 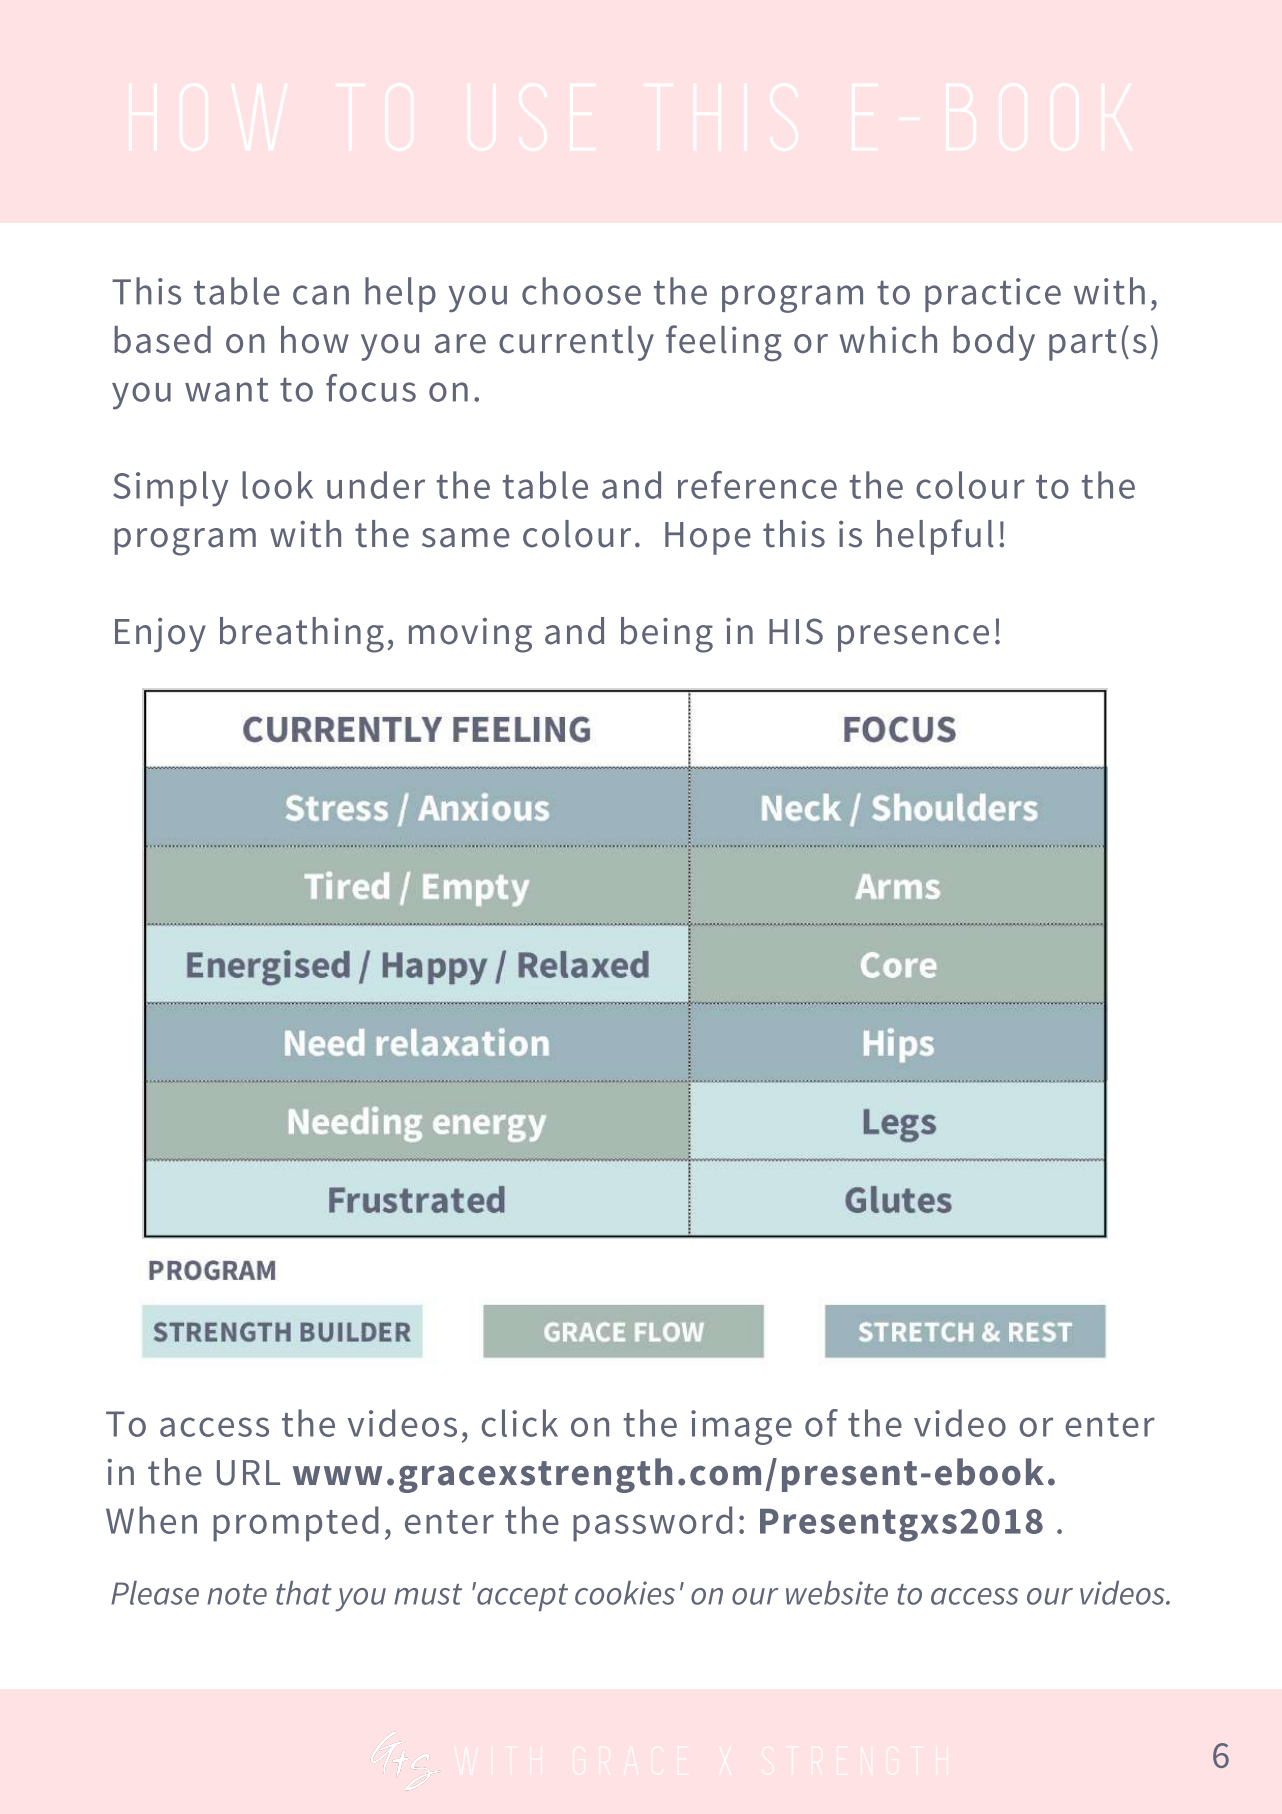 What do you see at coordinates (302, 635) in the screenshot?
I see `breathing` at bounding box center [302, 635].
